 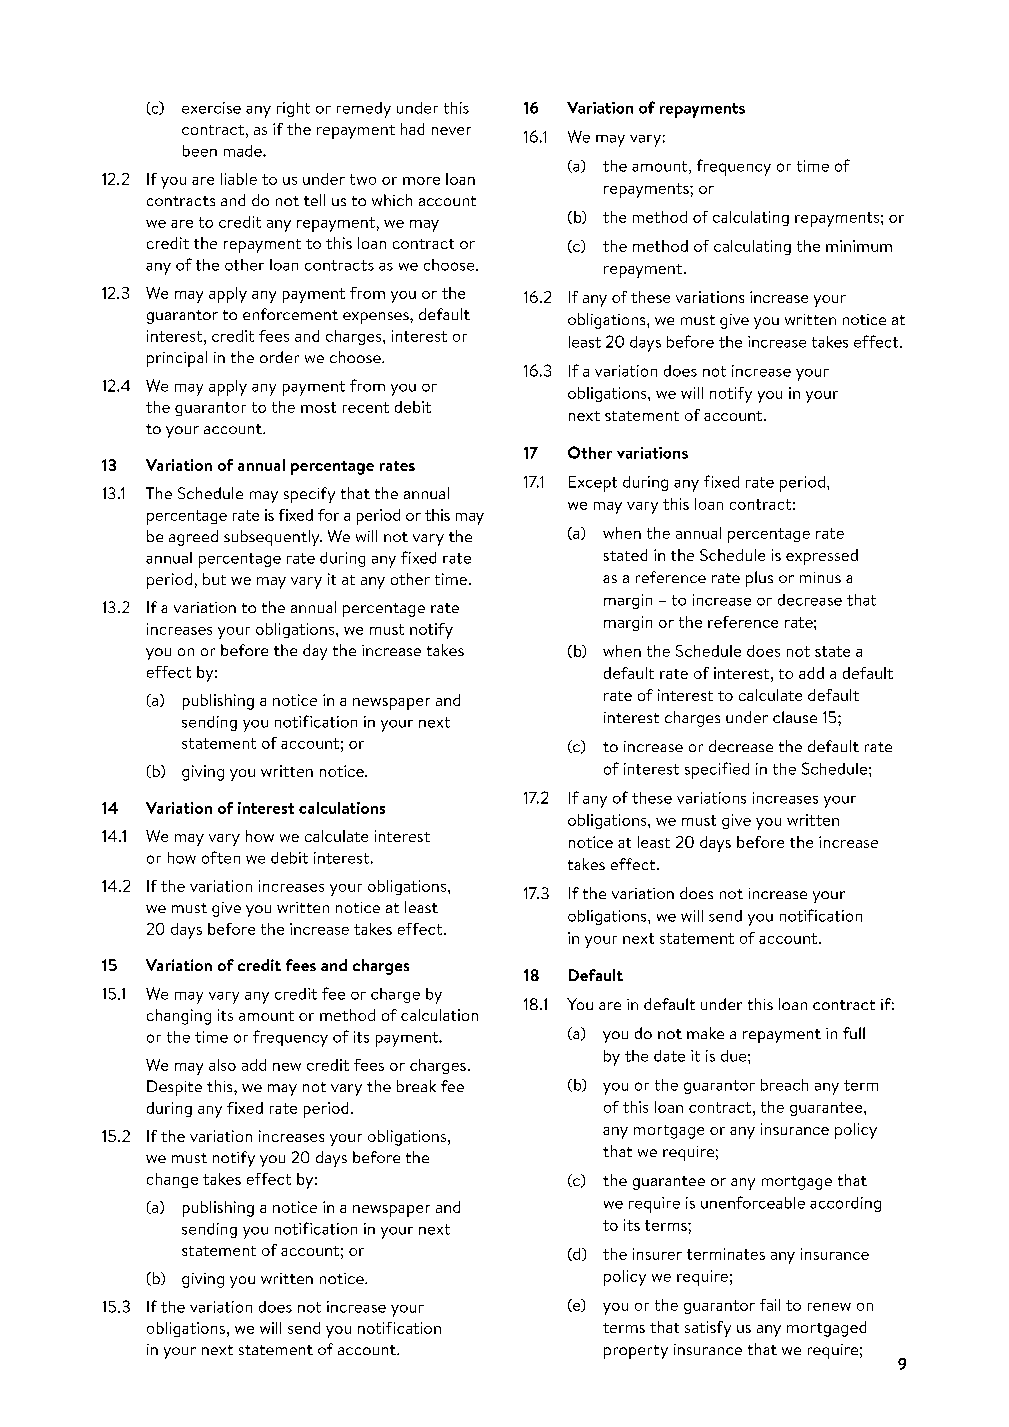 I want to click on change, so click(x=172, y=1180).
